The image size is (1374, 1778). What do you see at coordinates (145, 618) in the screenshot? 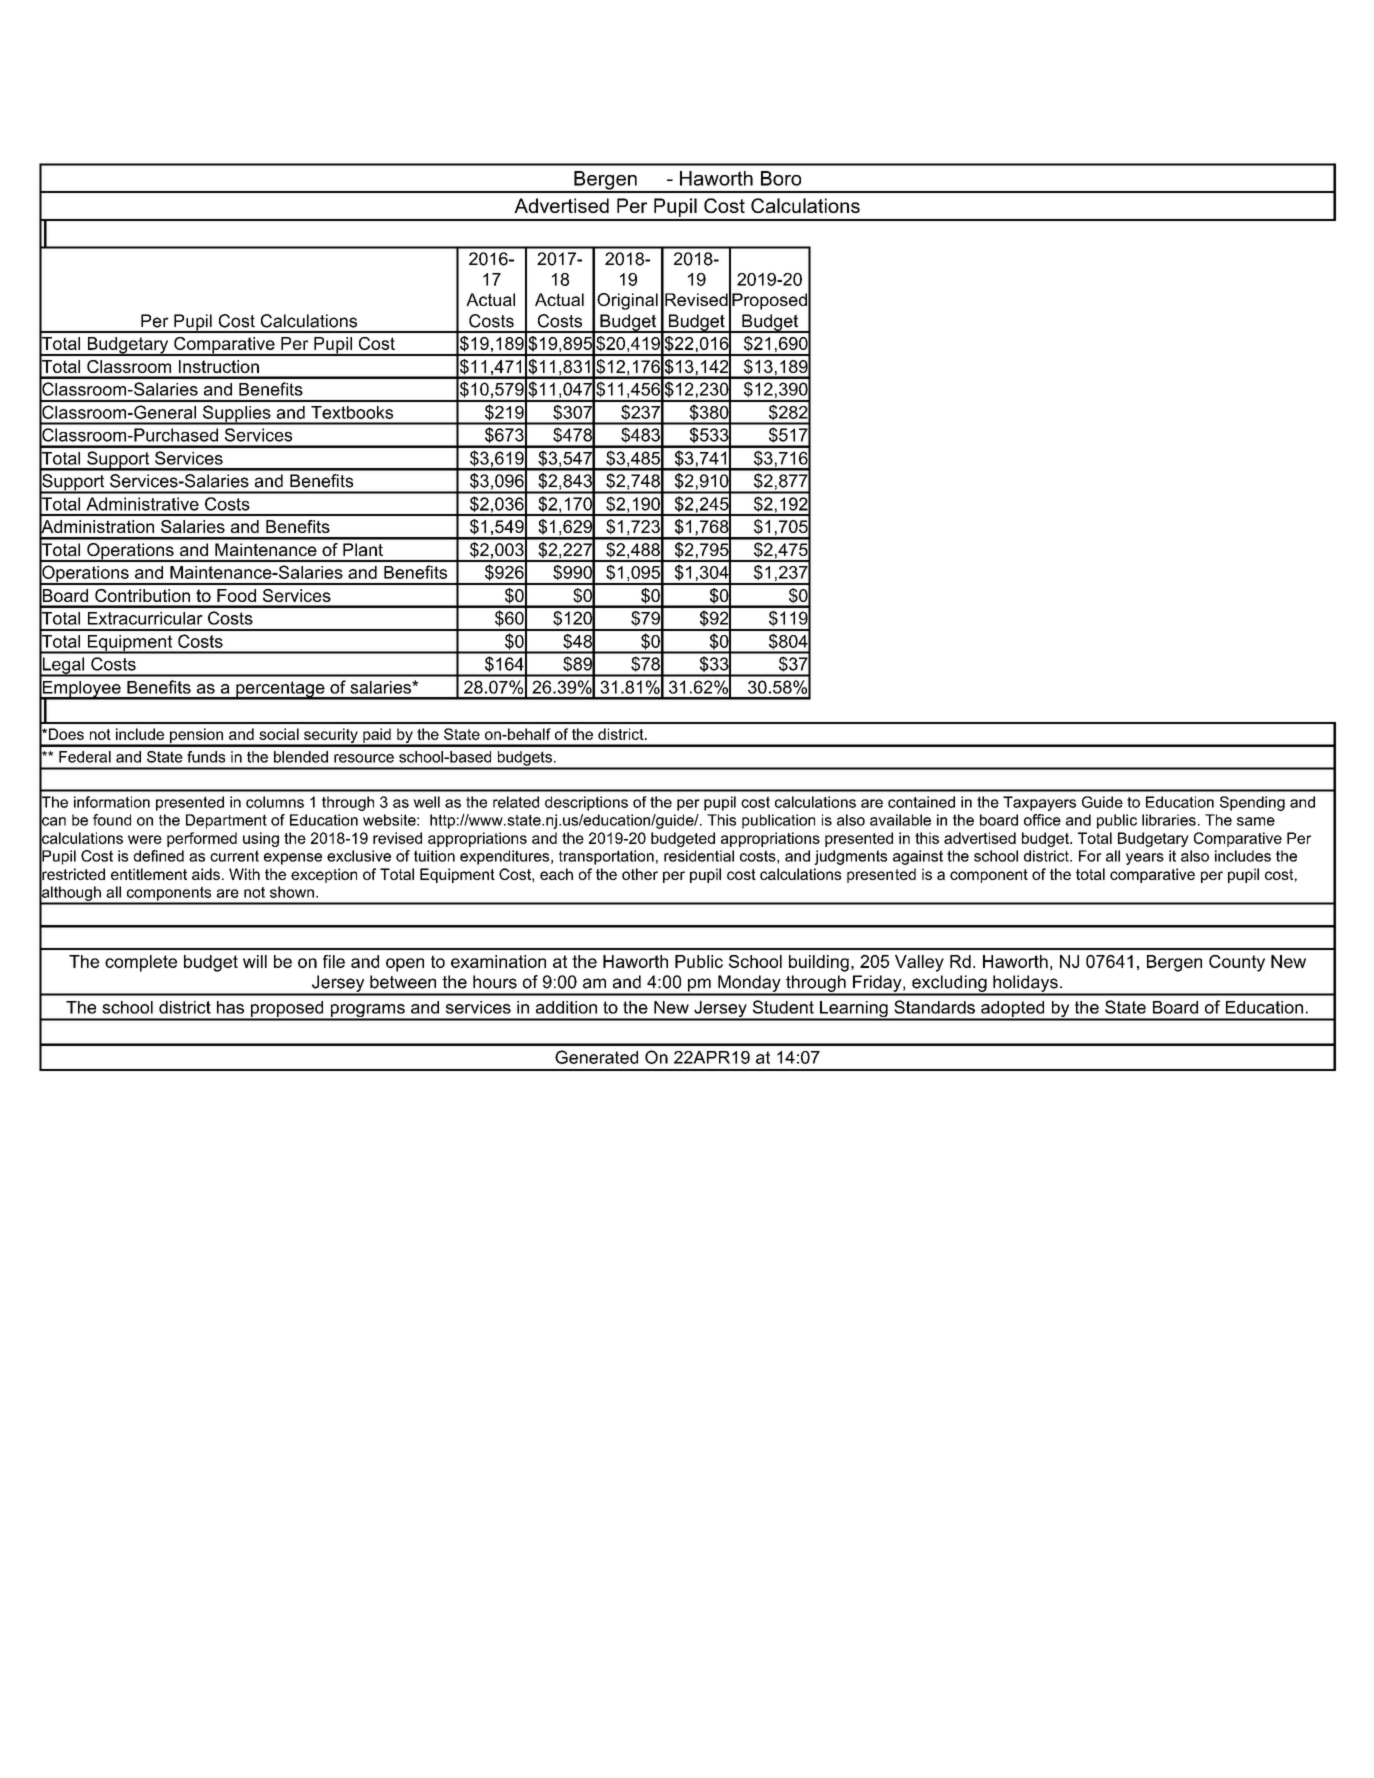
I see `Extracurricular` at bounding box center [145, 618].
